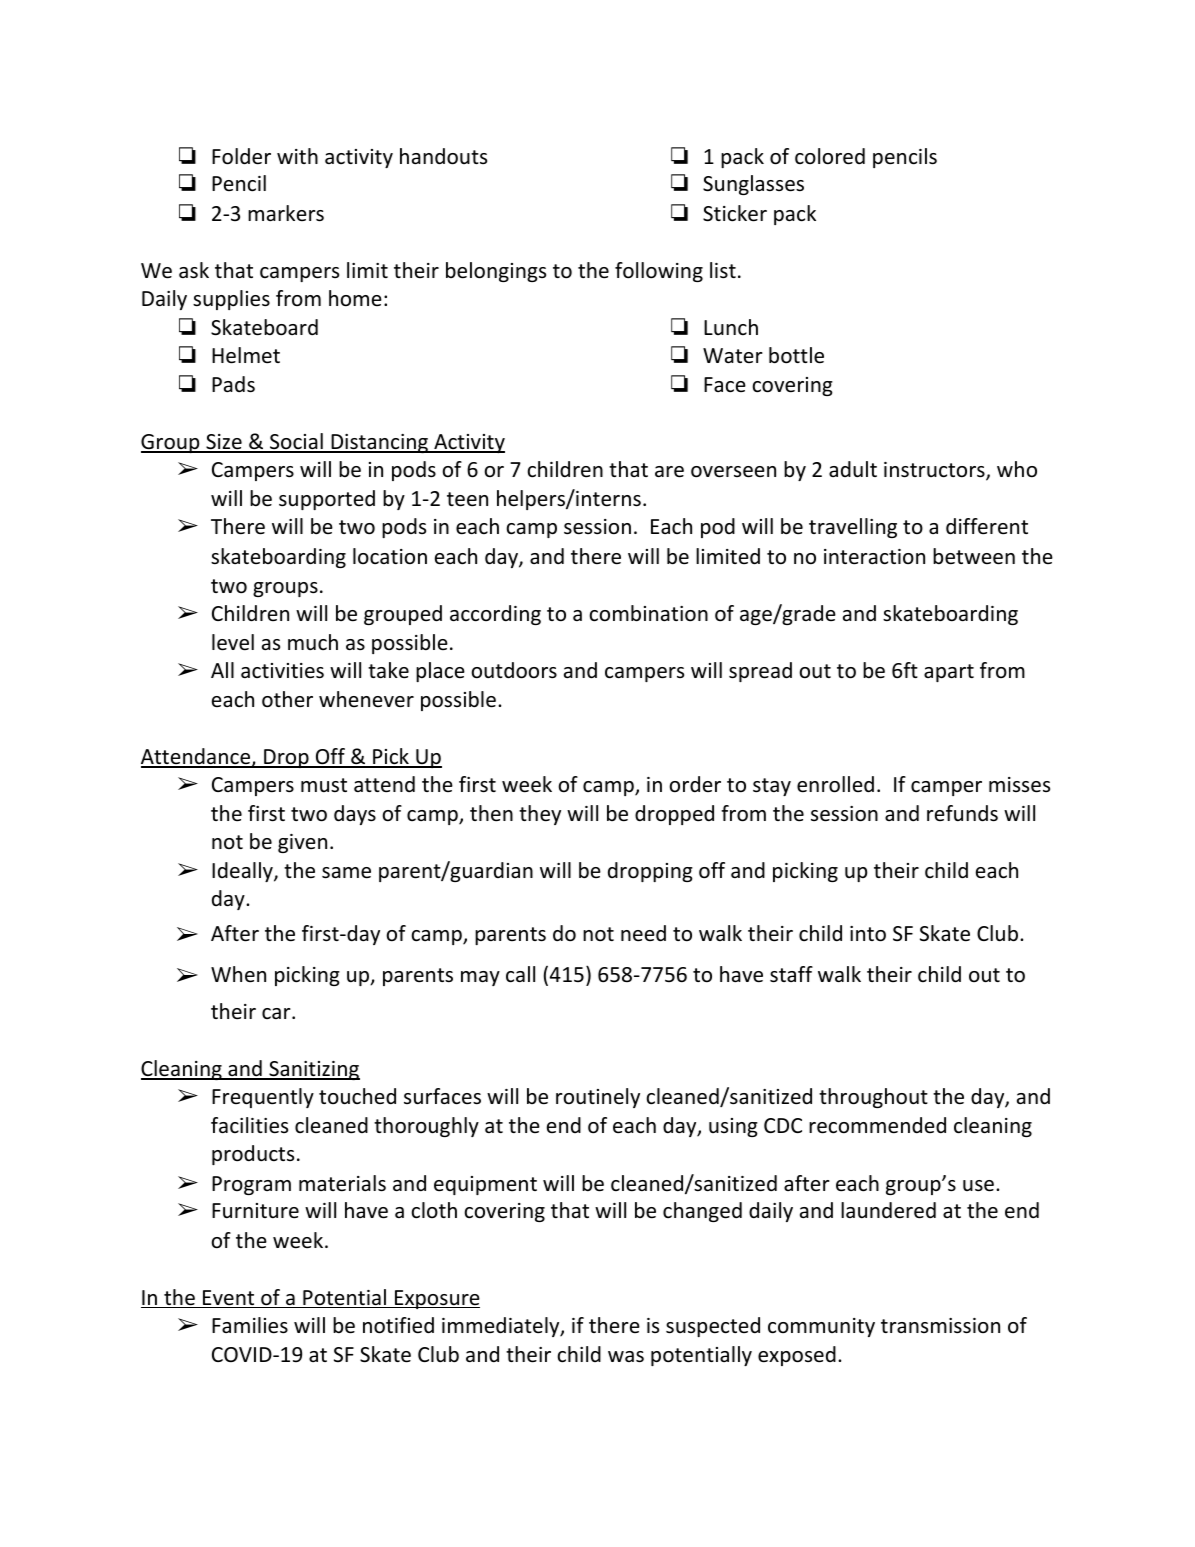  I want to click on was, so click(626, 1357).
